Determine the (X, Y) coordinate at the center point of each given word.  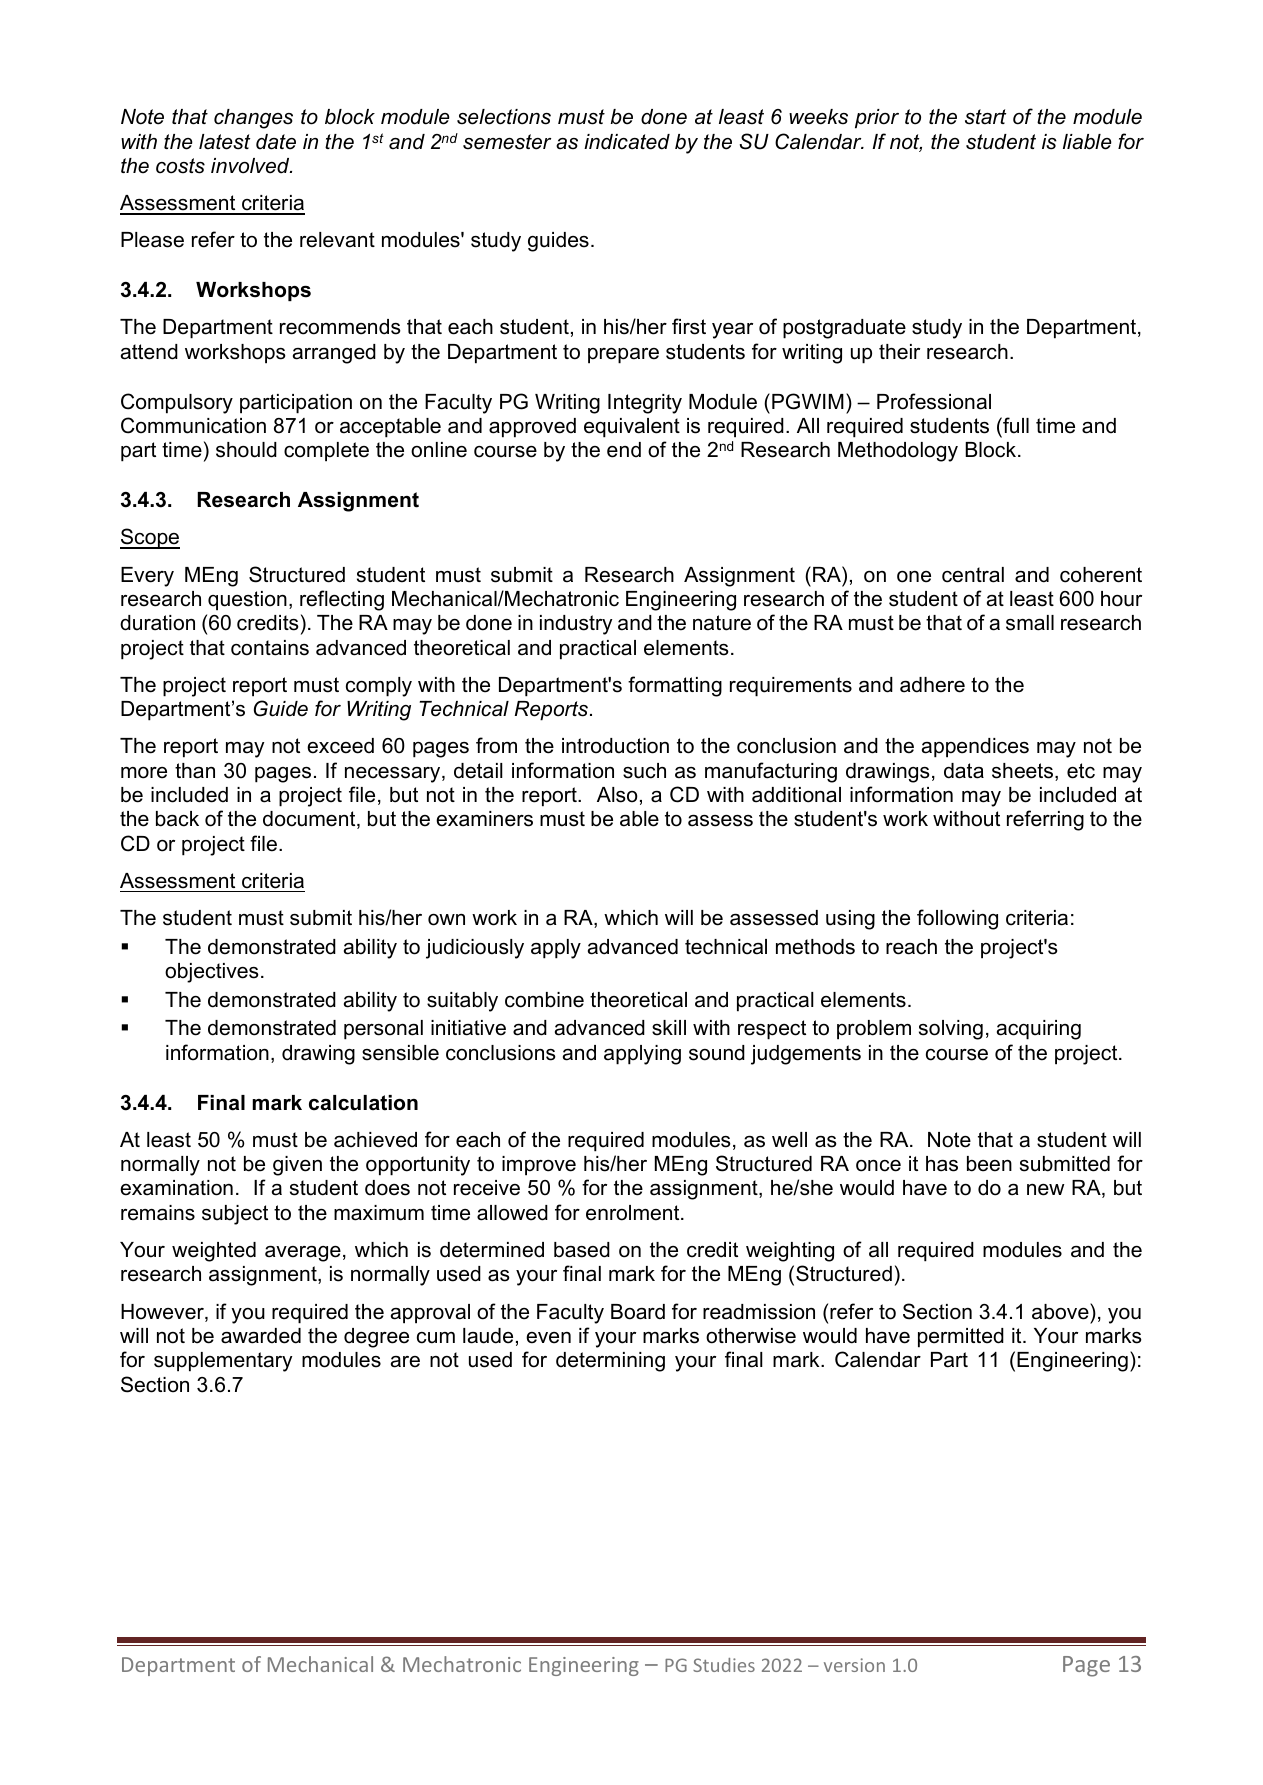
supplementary (223, 1362)
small (1030, 623)
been (989, 1164)
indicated (627, 142)
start (985, 117)
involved (251, 166)
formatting (675, 686)
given (297, 1166)
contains (270, 648)
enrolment (634, 1213)
